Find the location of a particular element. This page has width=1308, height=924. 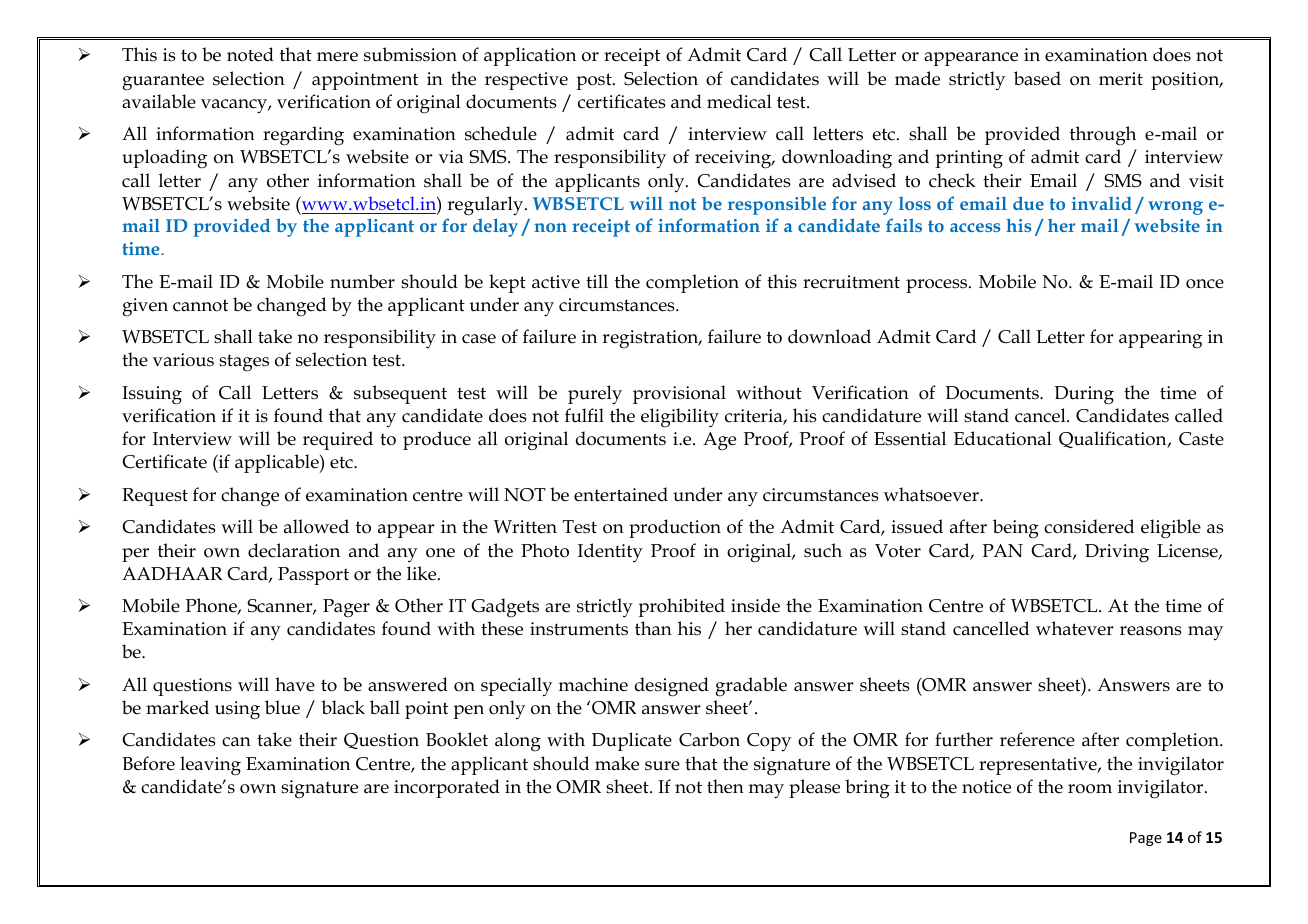

based is located at coordinates (1037, 78).
